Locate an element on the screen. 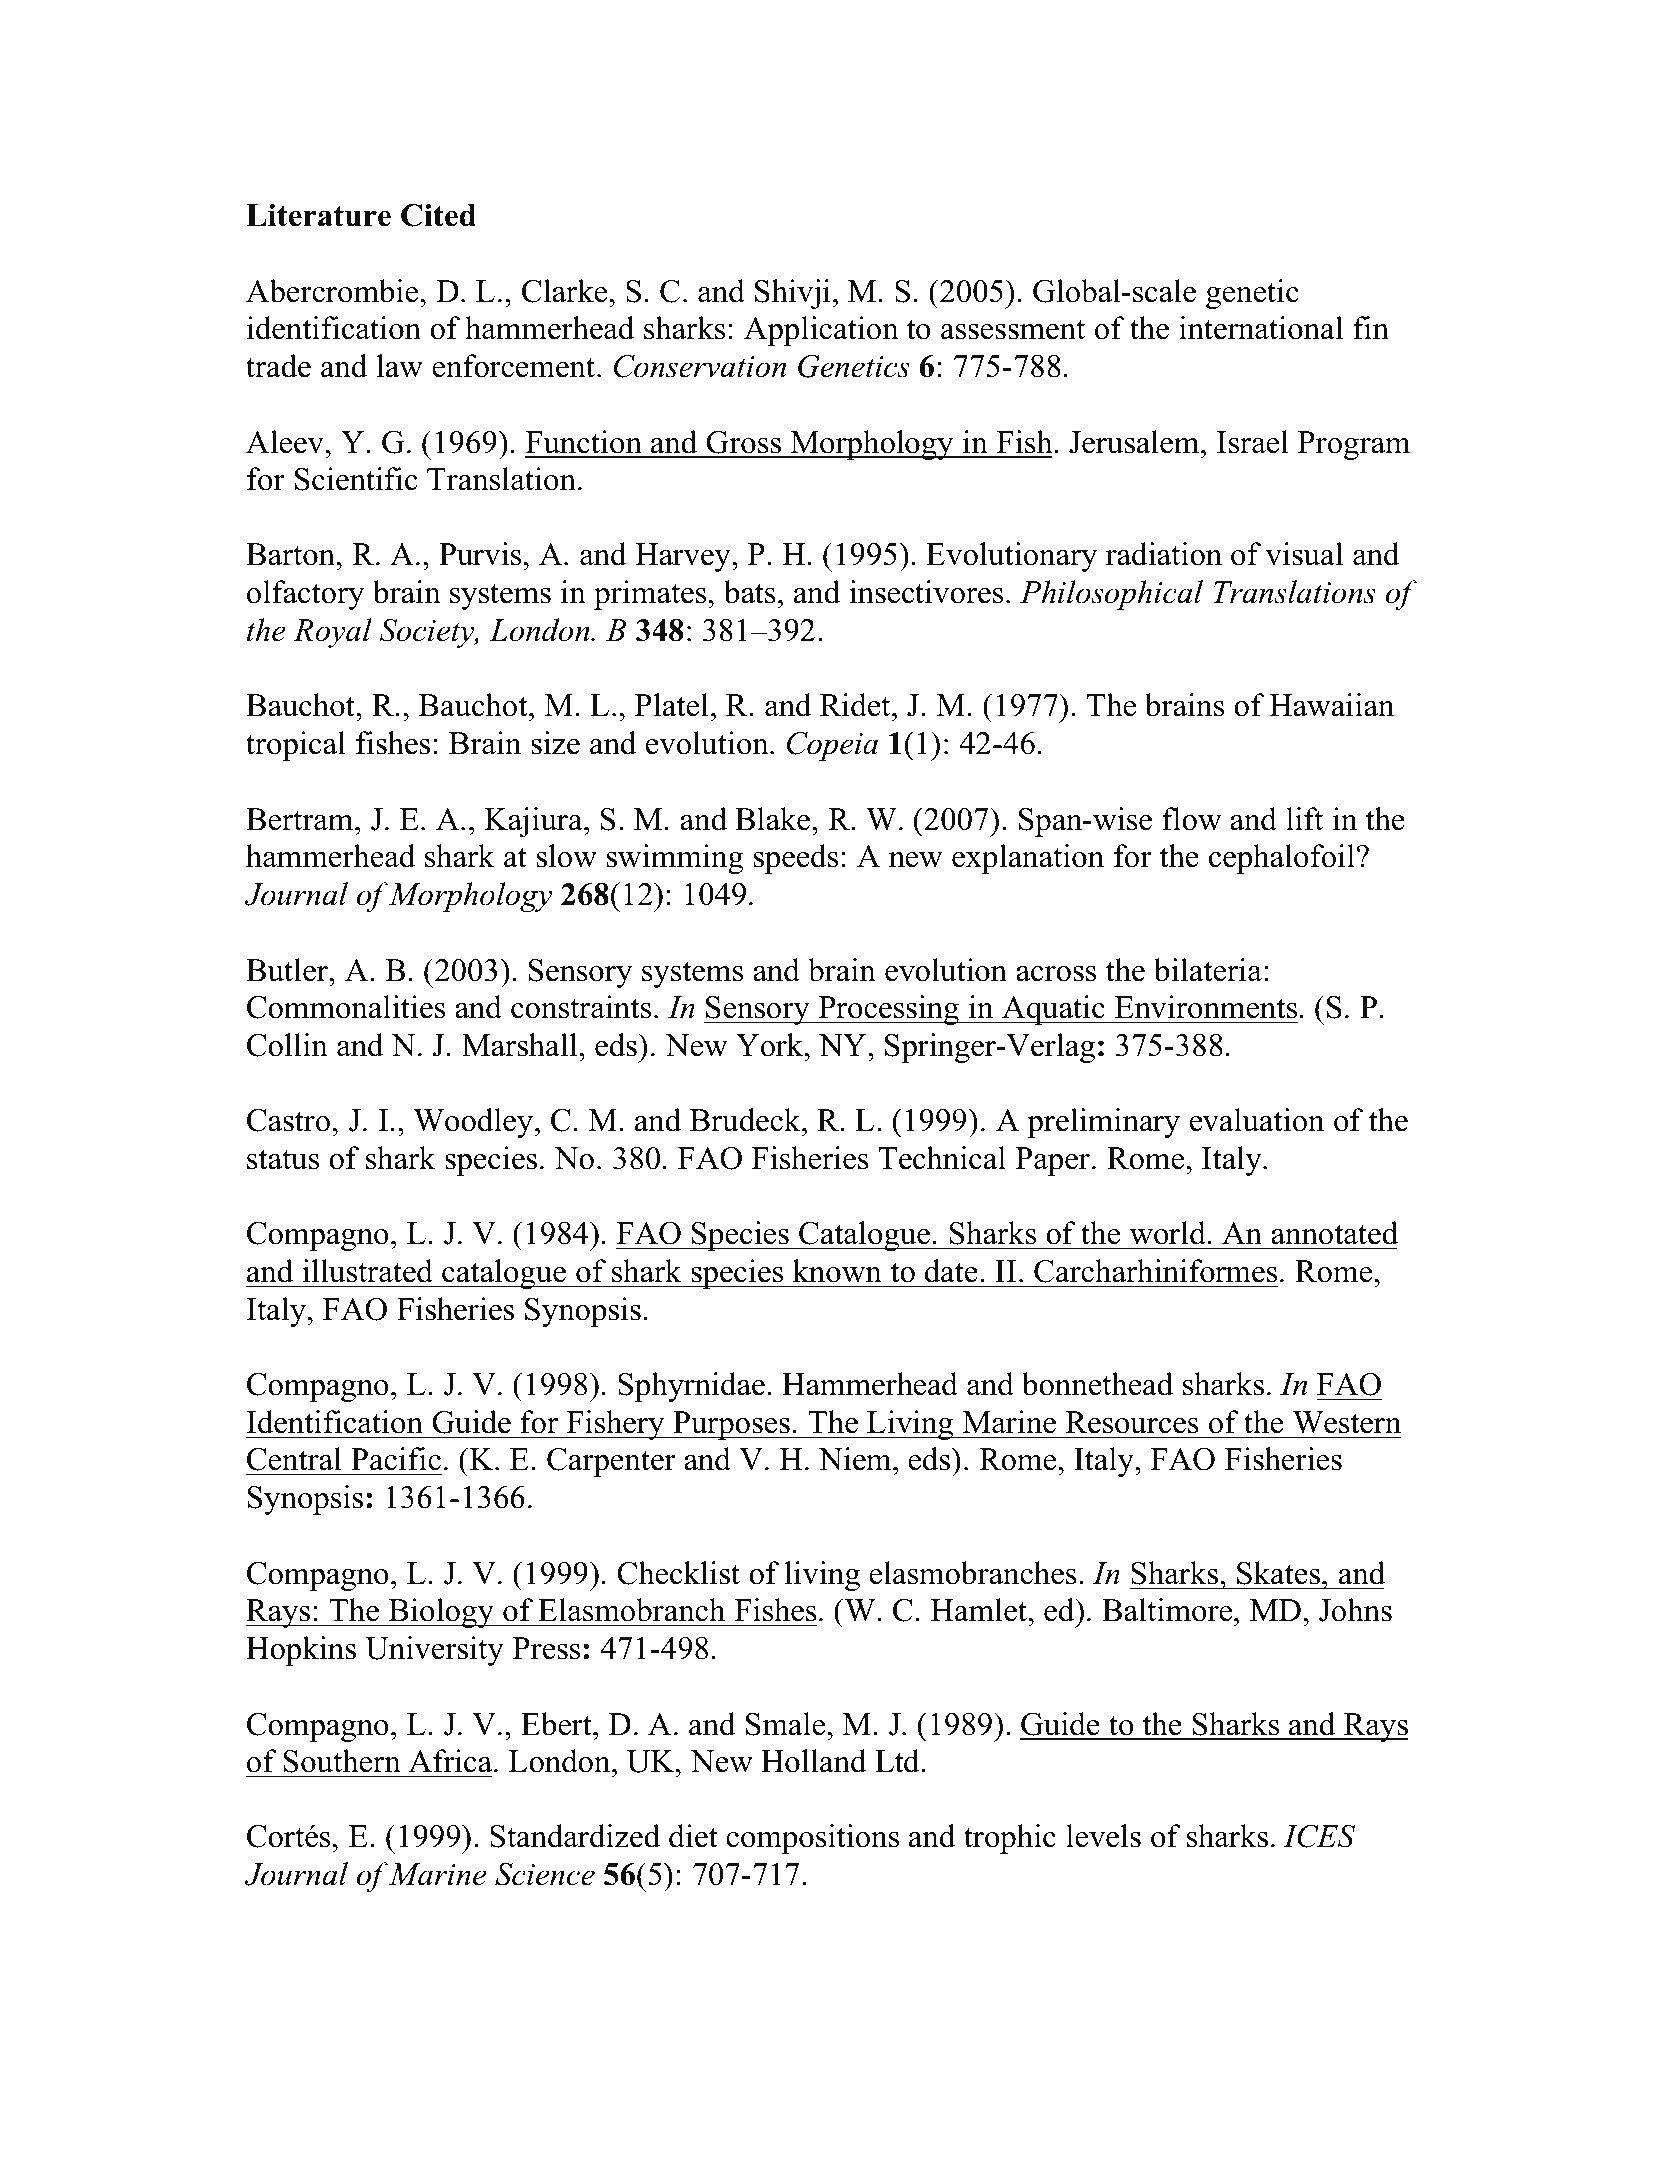 The height and width of the screenshot is (2164, 1672). Cited is located at coordinates (438, 215).
